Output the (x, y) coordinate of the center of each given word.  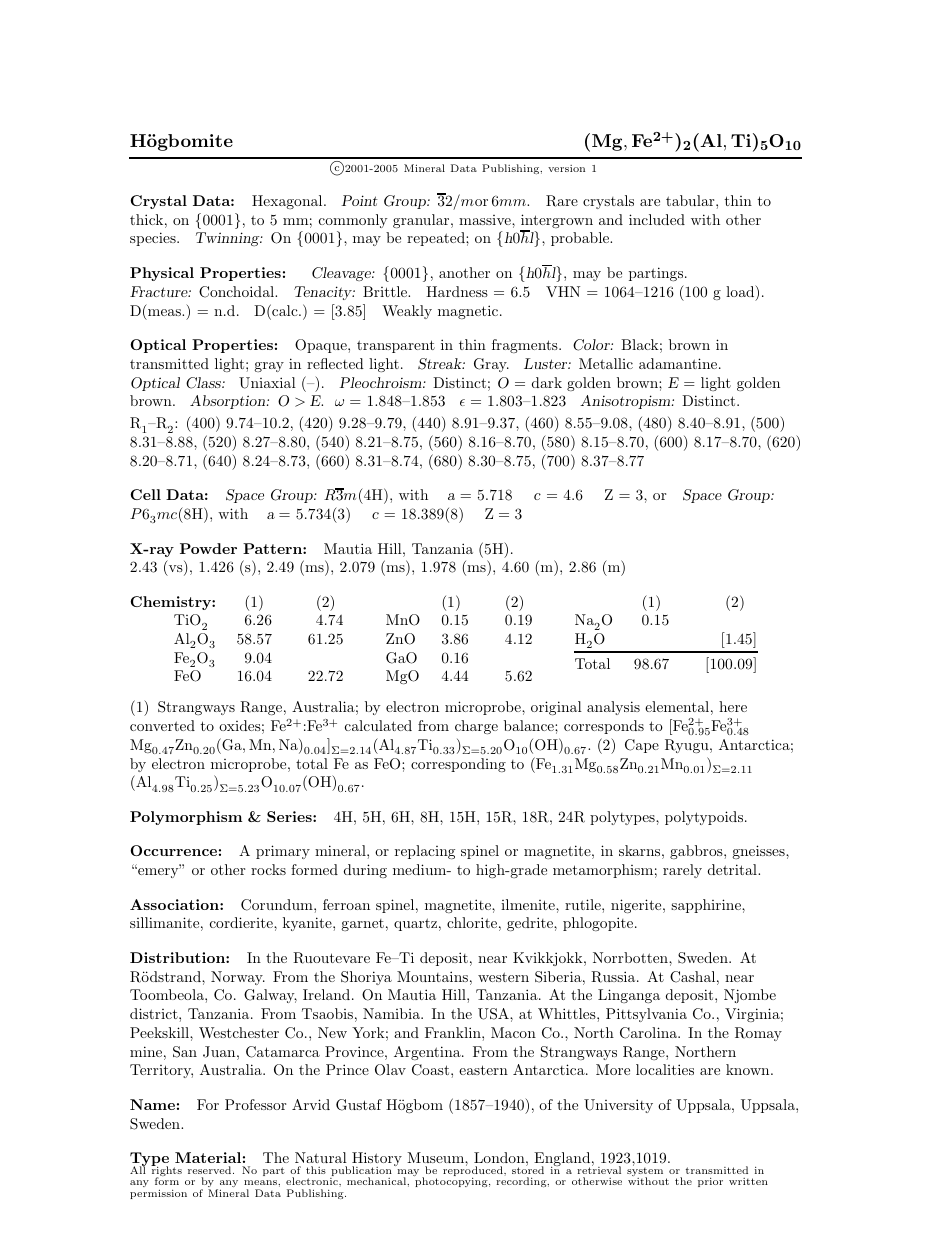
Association (175, 904)
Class (204, 383)
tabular (691, 200)
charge (476, 727)
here (733, 706)
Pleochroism (381, 382)
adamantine (679, 363)
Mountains (432, 976)
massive (486, 220)
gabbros (697, 852)
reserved (211, 1170)
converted (162, 725)
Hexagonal (288, 202)
